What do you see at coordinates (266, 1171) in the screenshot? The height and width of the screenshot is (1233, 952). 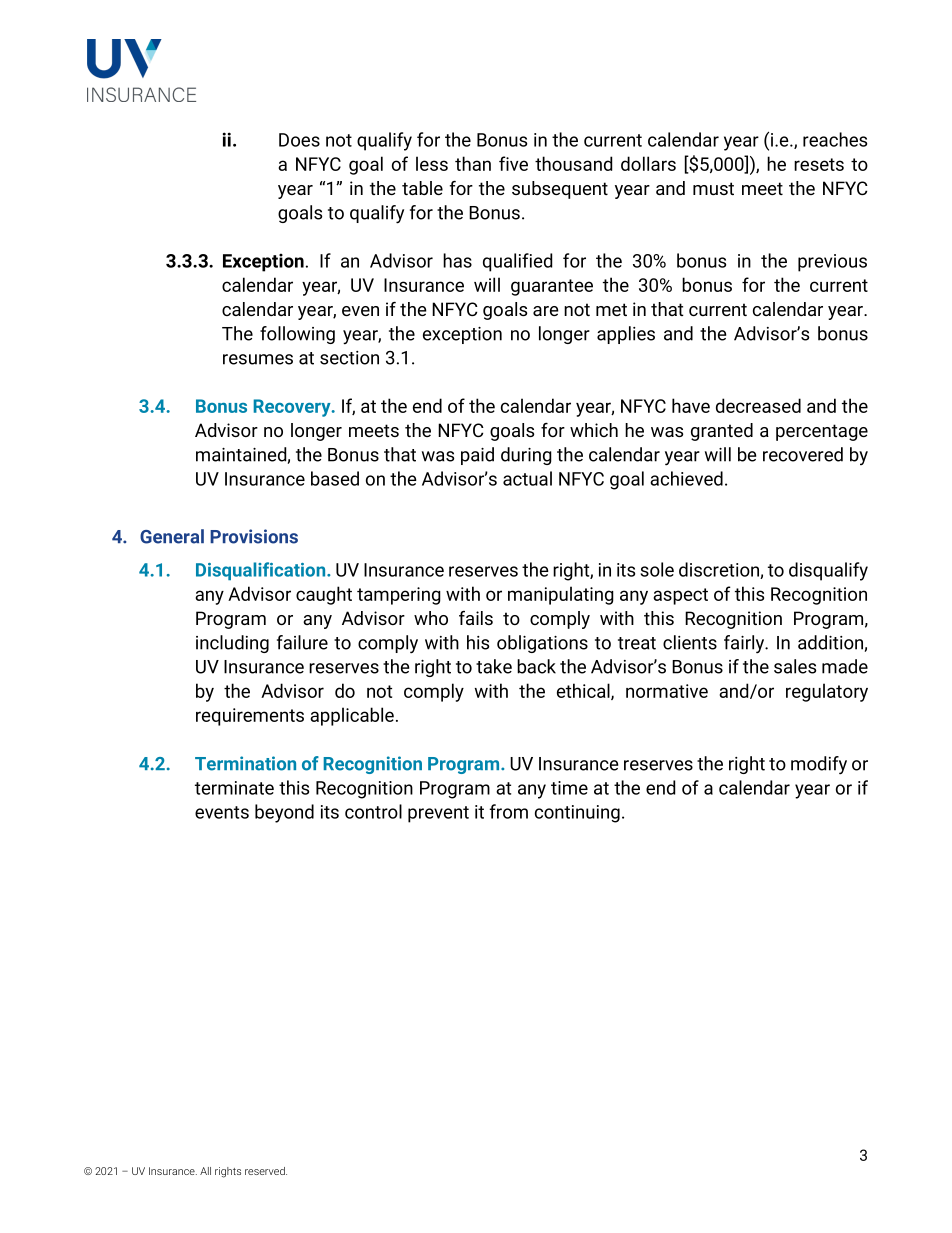 I see `reserved` at bounding box center [266, 1171].
